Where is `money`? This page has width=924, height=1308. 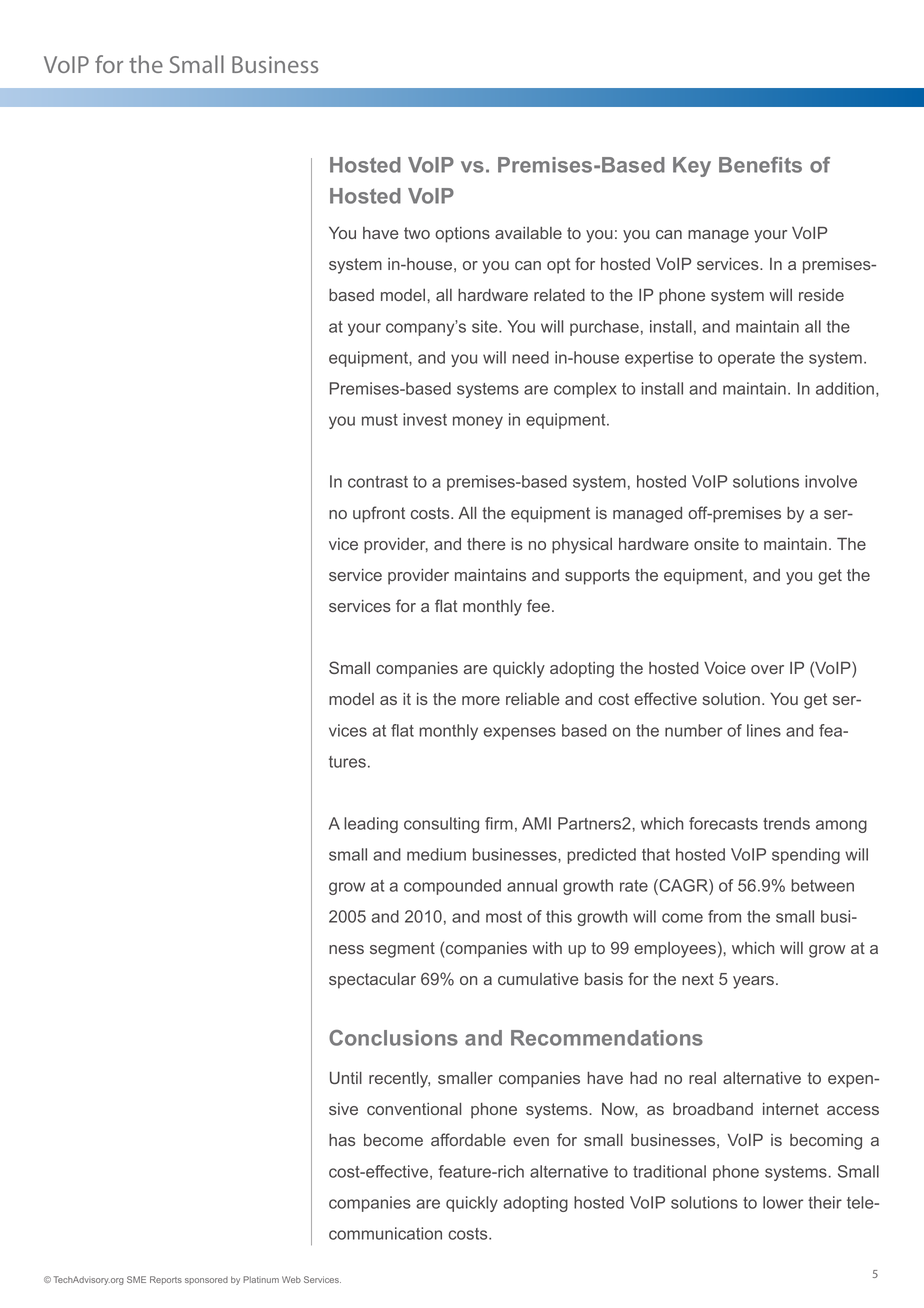 money is located at coordinates (478, 422).
